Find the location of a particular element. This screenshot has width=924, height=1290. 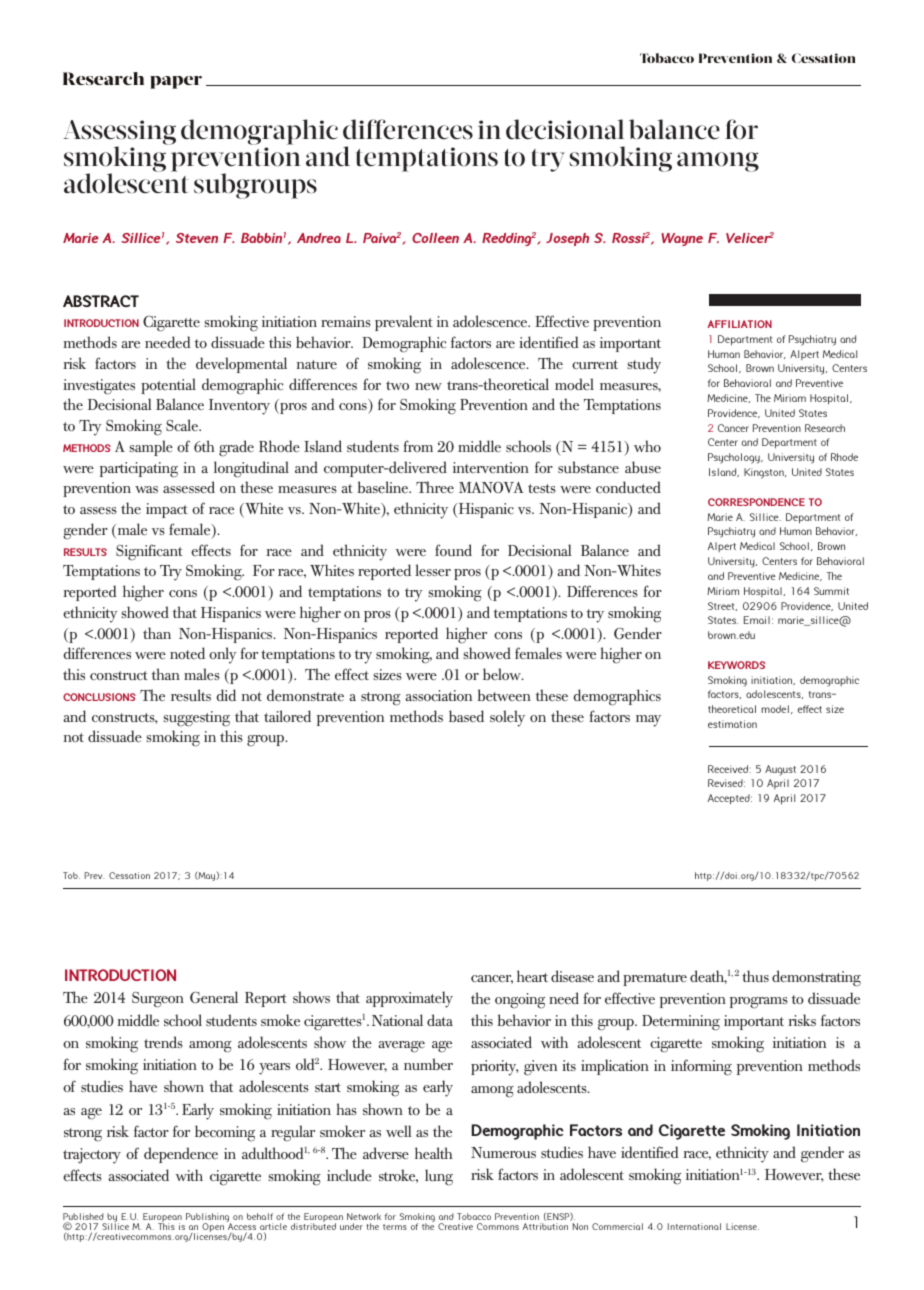

paper is located at coordinates (176, 82).
